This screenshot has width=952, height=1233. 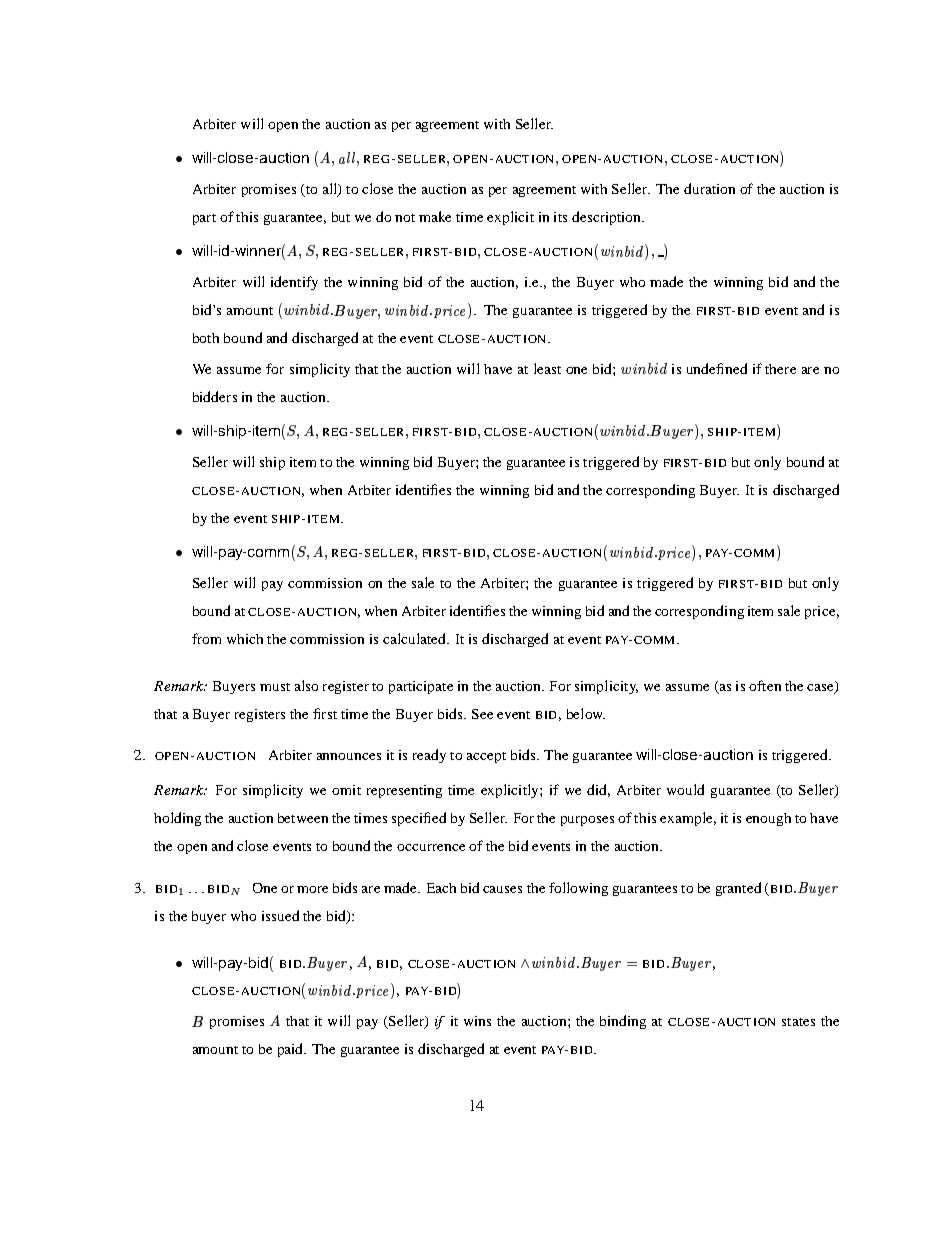 What do you see at coordinates (435, 216) in the screenshot?
I see `make` at bounding box center [435, 216].
